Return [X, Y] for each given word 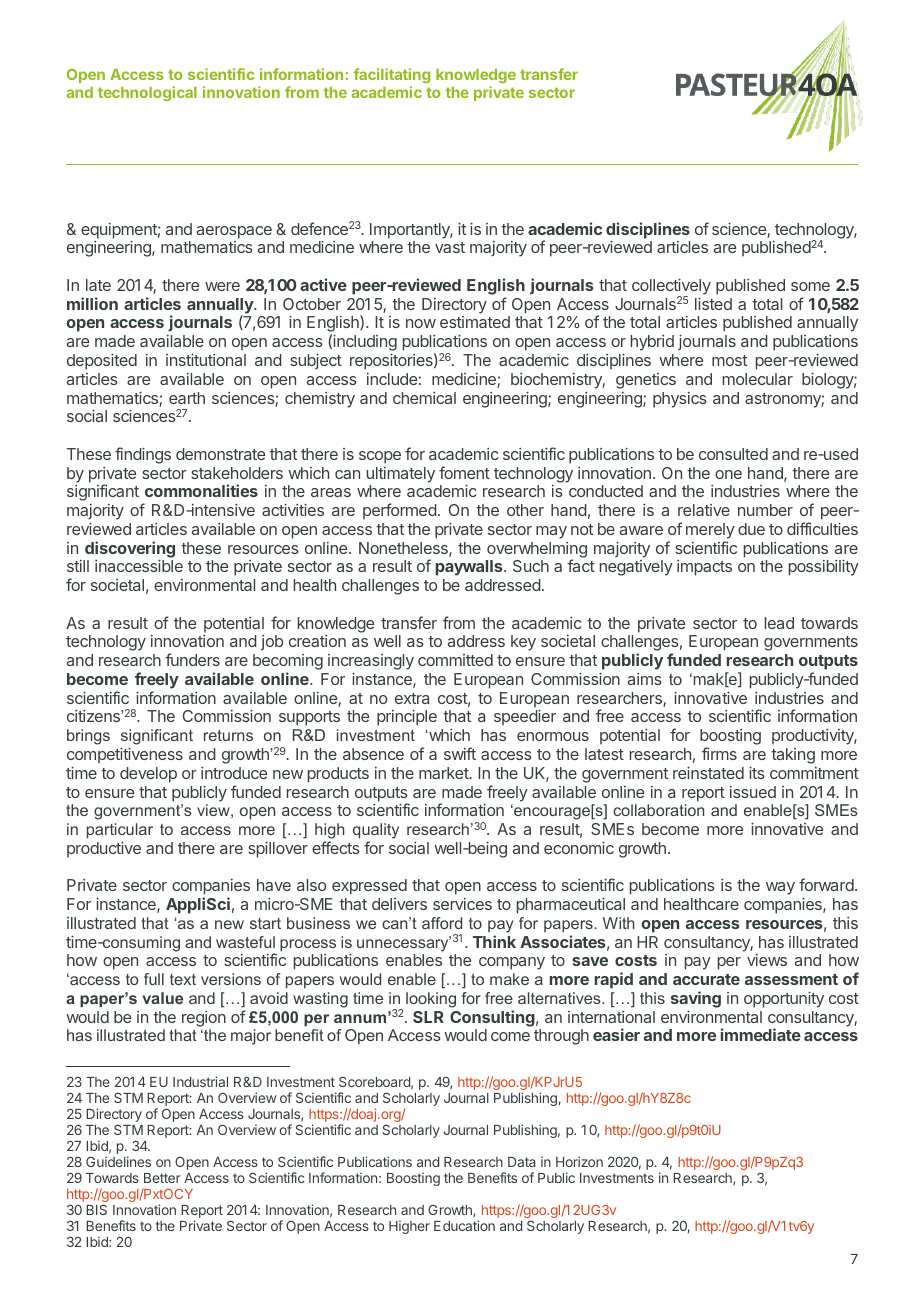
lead [779, 623]
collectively [671, 288]
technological [147, 93]
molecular [758, 379]
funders [192, 659]
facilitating [392, 75]
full [154, 979]
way [780, 888]
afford [442, 923]
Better [162, 1178]
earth [187, 398]
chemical [424, 398]
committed [455, 660]
